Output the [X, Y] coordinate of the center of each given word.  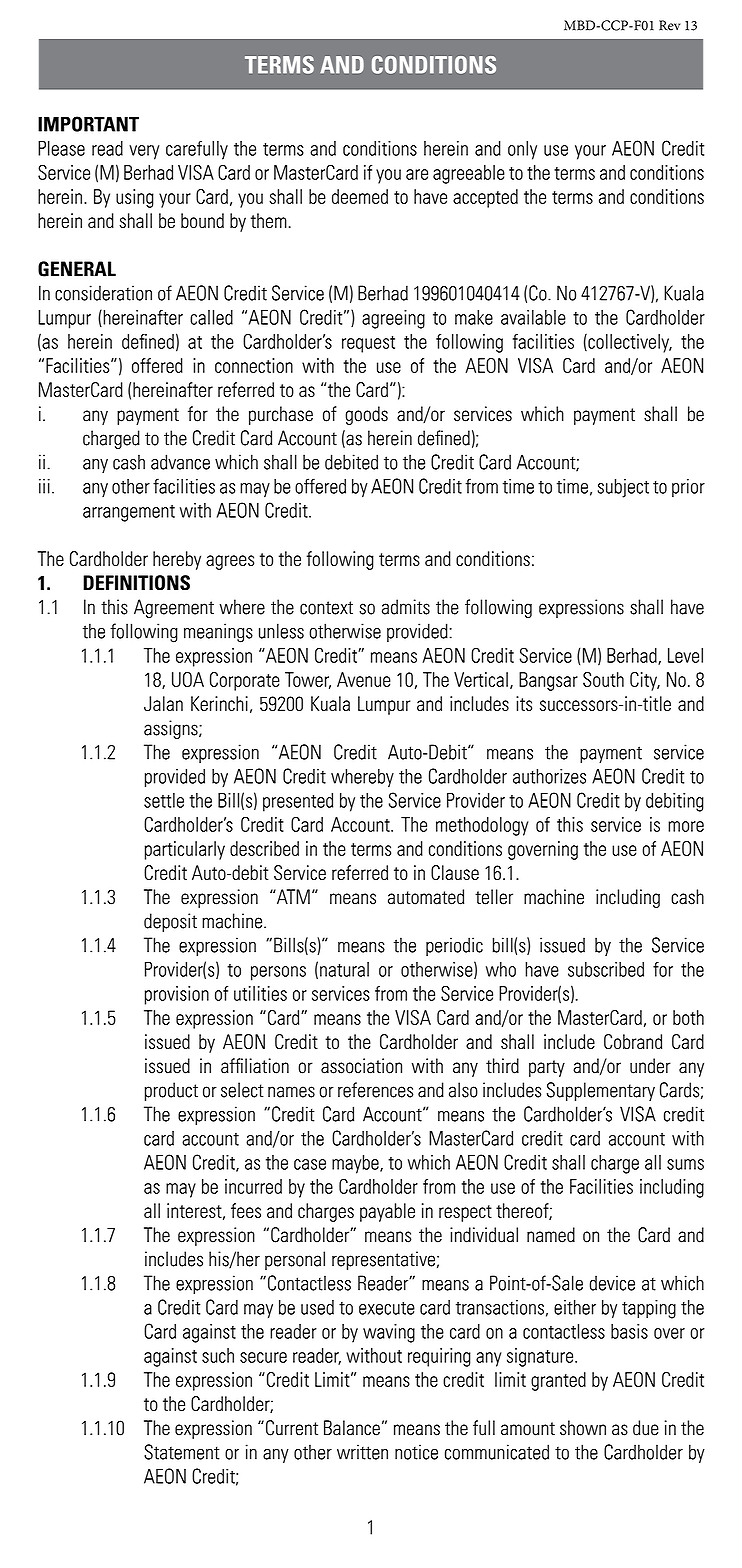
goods [366, 415]
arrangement [129, 513]
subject [623, 488]
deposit [170, 922]
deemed [360, 196]
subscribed [606, 969]
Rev [669, 25]
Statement [182, 1452]
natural [344, 969]
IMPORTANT [88, 124]
